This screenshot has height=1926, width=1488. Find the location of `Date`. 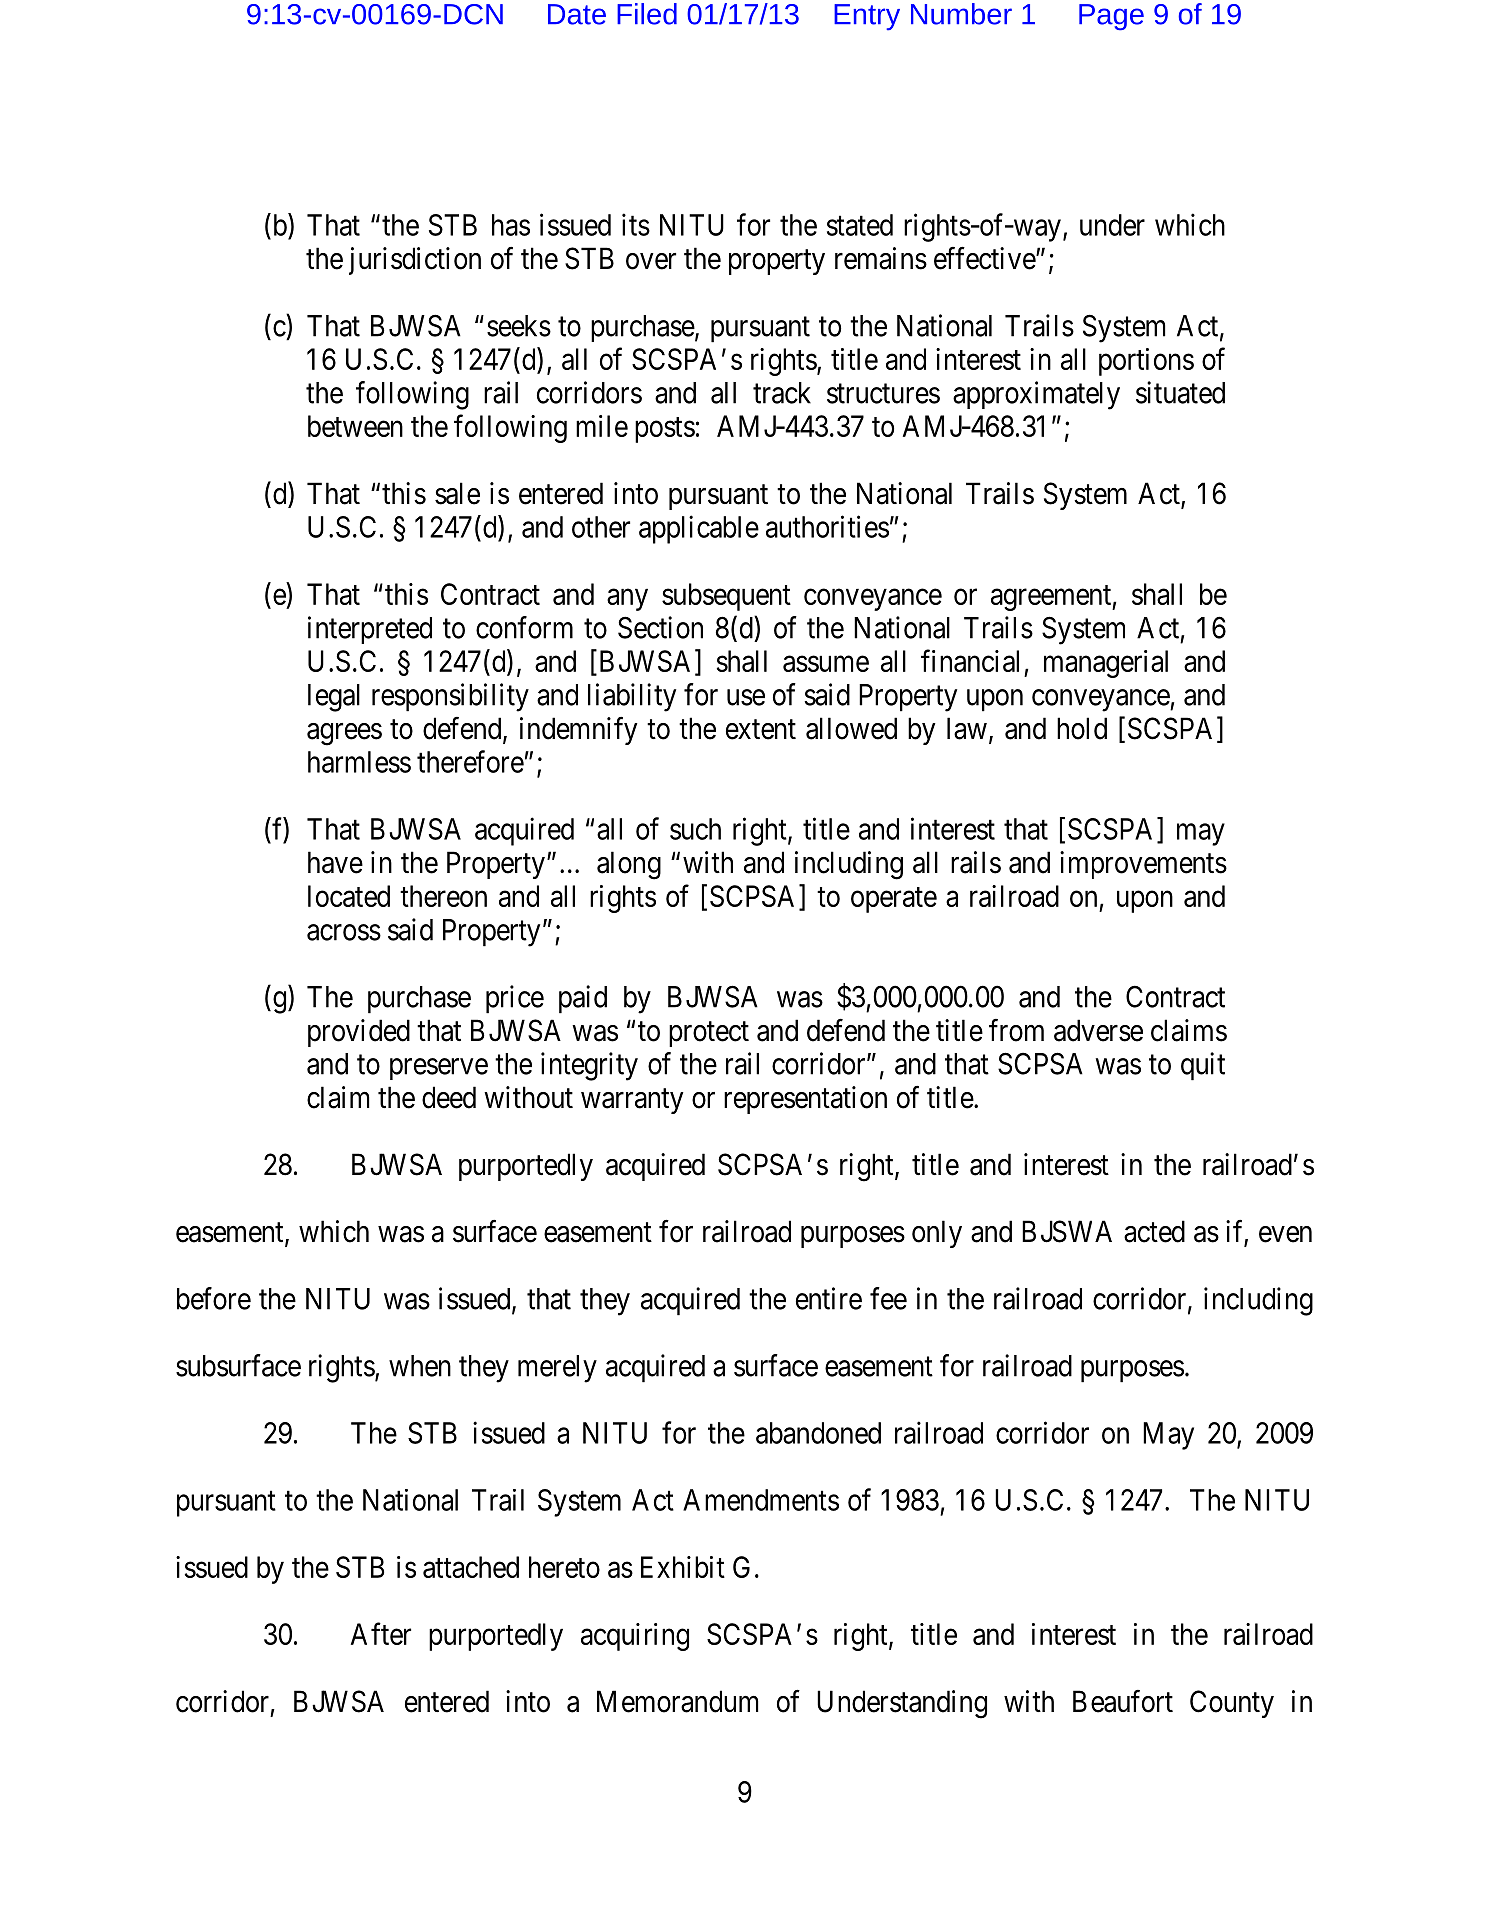

Date is located at coordinates (577, 14).
